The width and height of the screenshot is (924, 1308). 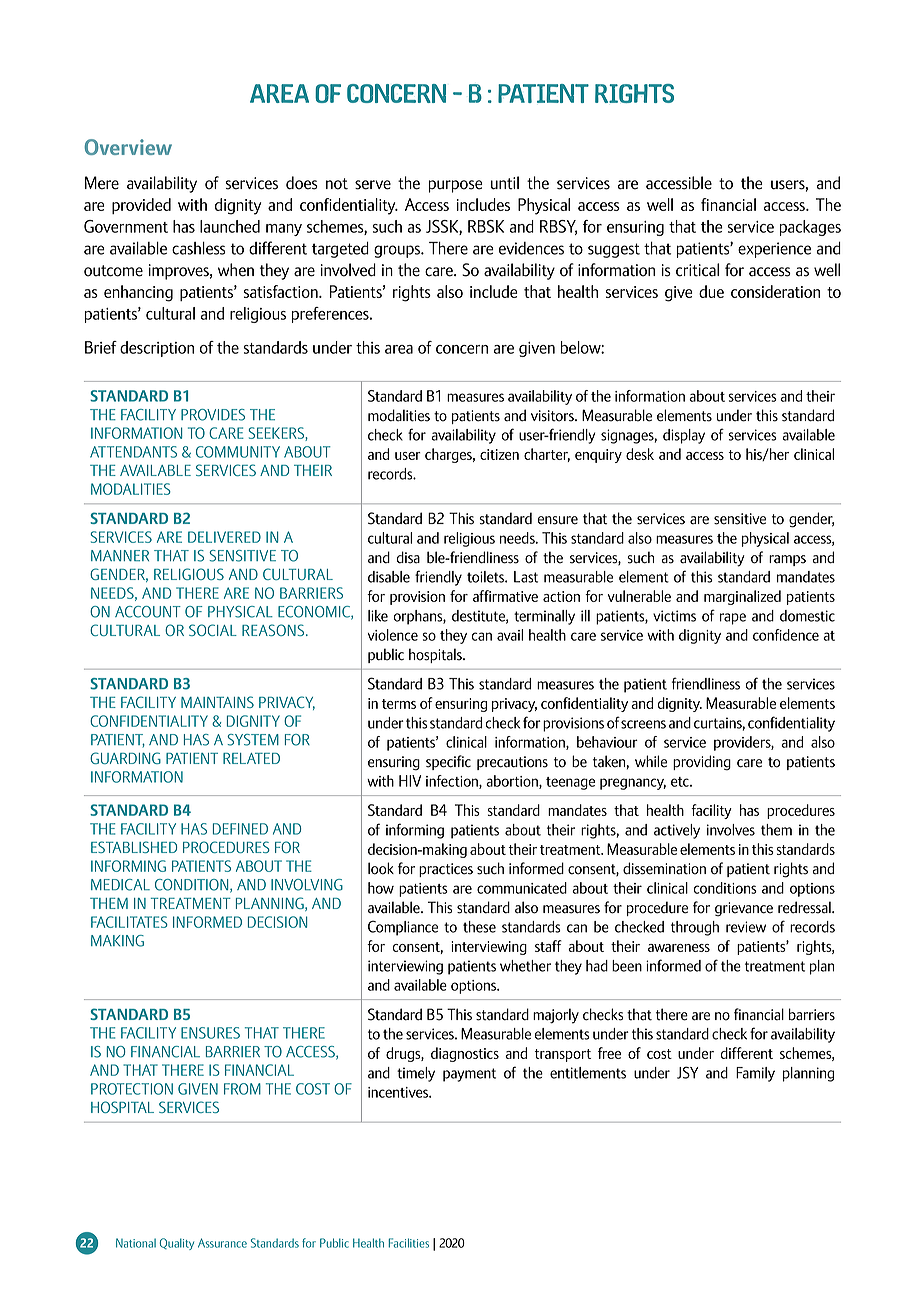 I want to click on Quality, so click(x=177, y=1244).
